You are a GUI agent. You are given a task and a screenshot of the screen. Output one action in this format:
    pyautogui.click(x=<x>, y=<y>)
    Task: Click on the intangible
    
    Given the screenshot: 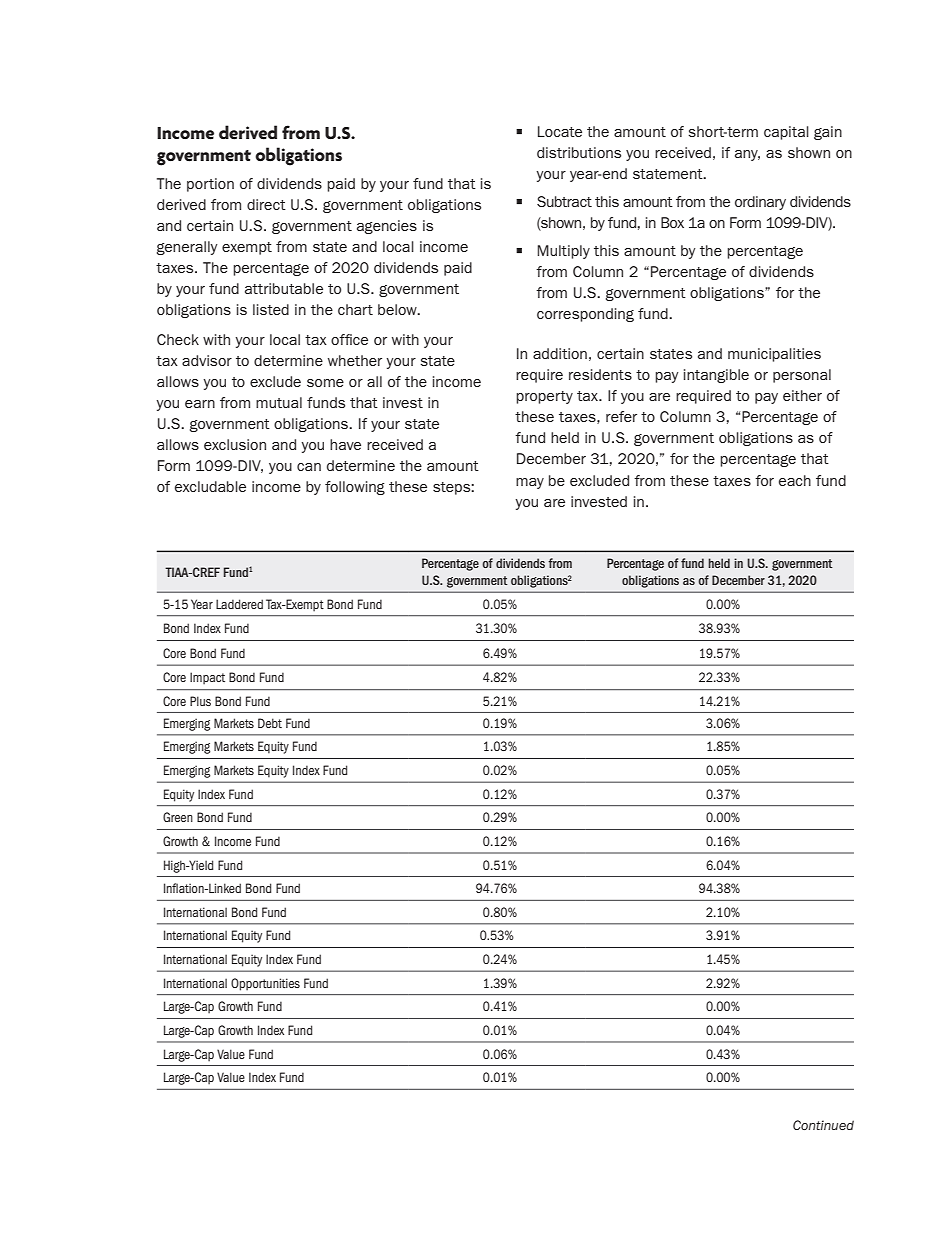 What is the action you would take?
    pyautogui.click(x=716, y=376)
